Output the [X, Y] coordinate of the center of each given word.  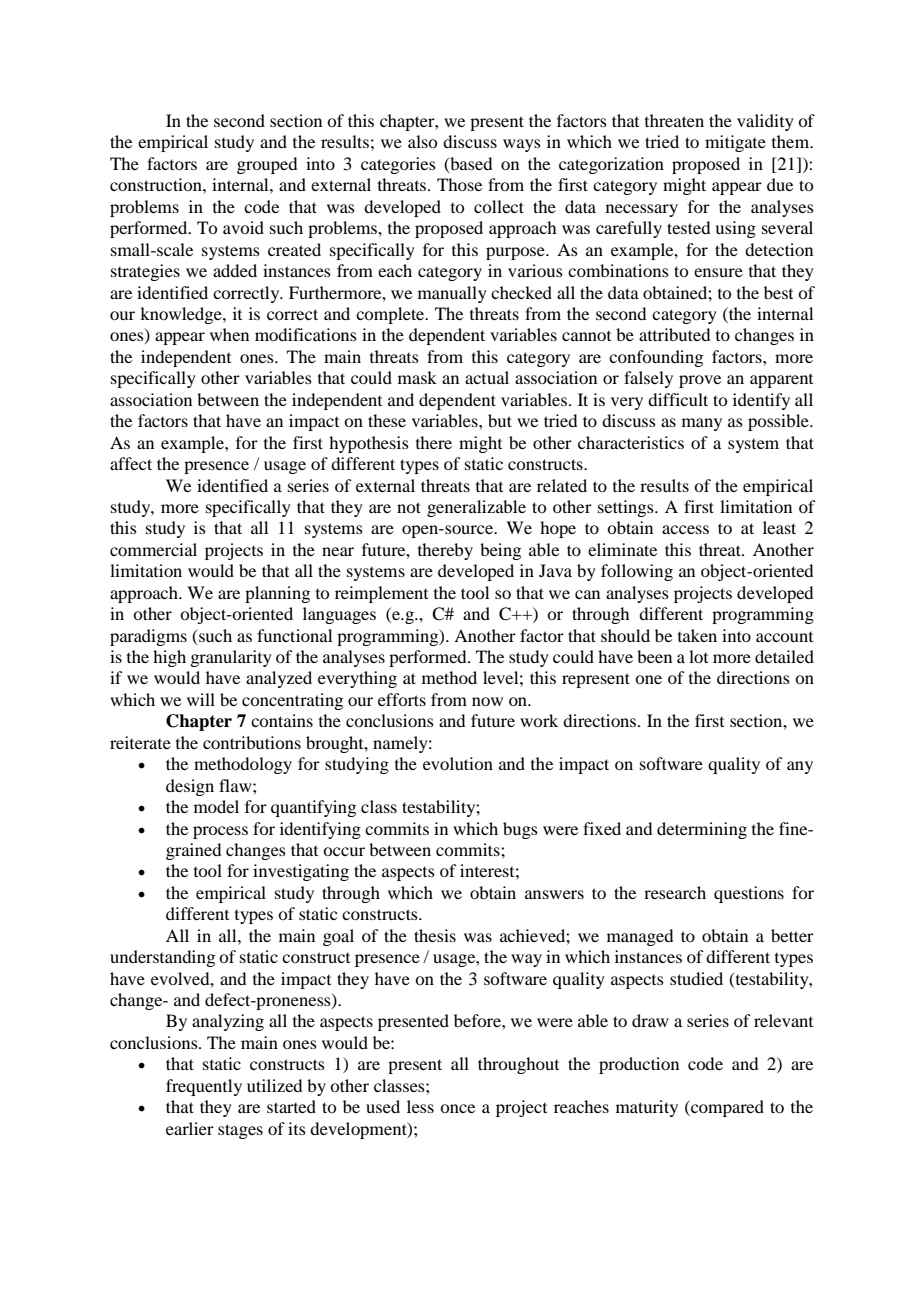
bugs [520, 830]
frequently [204, 1087]
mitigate [735, 143]
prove [700, 381]
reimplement [381, 594]
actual [487, 377]
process [220, 832]
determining [702, 830]
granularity [231, 658]
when [229, 334]
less [420, 1106]
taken [697, 635]
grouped [267, 165]
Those [459, 184]
